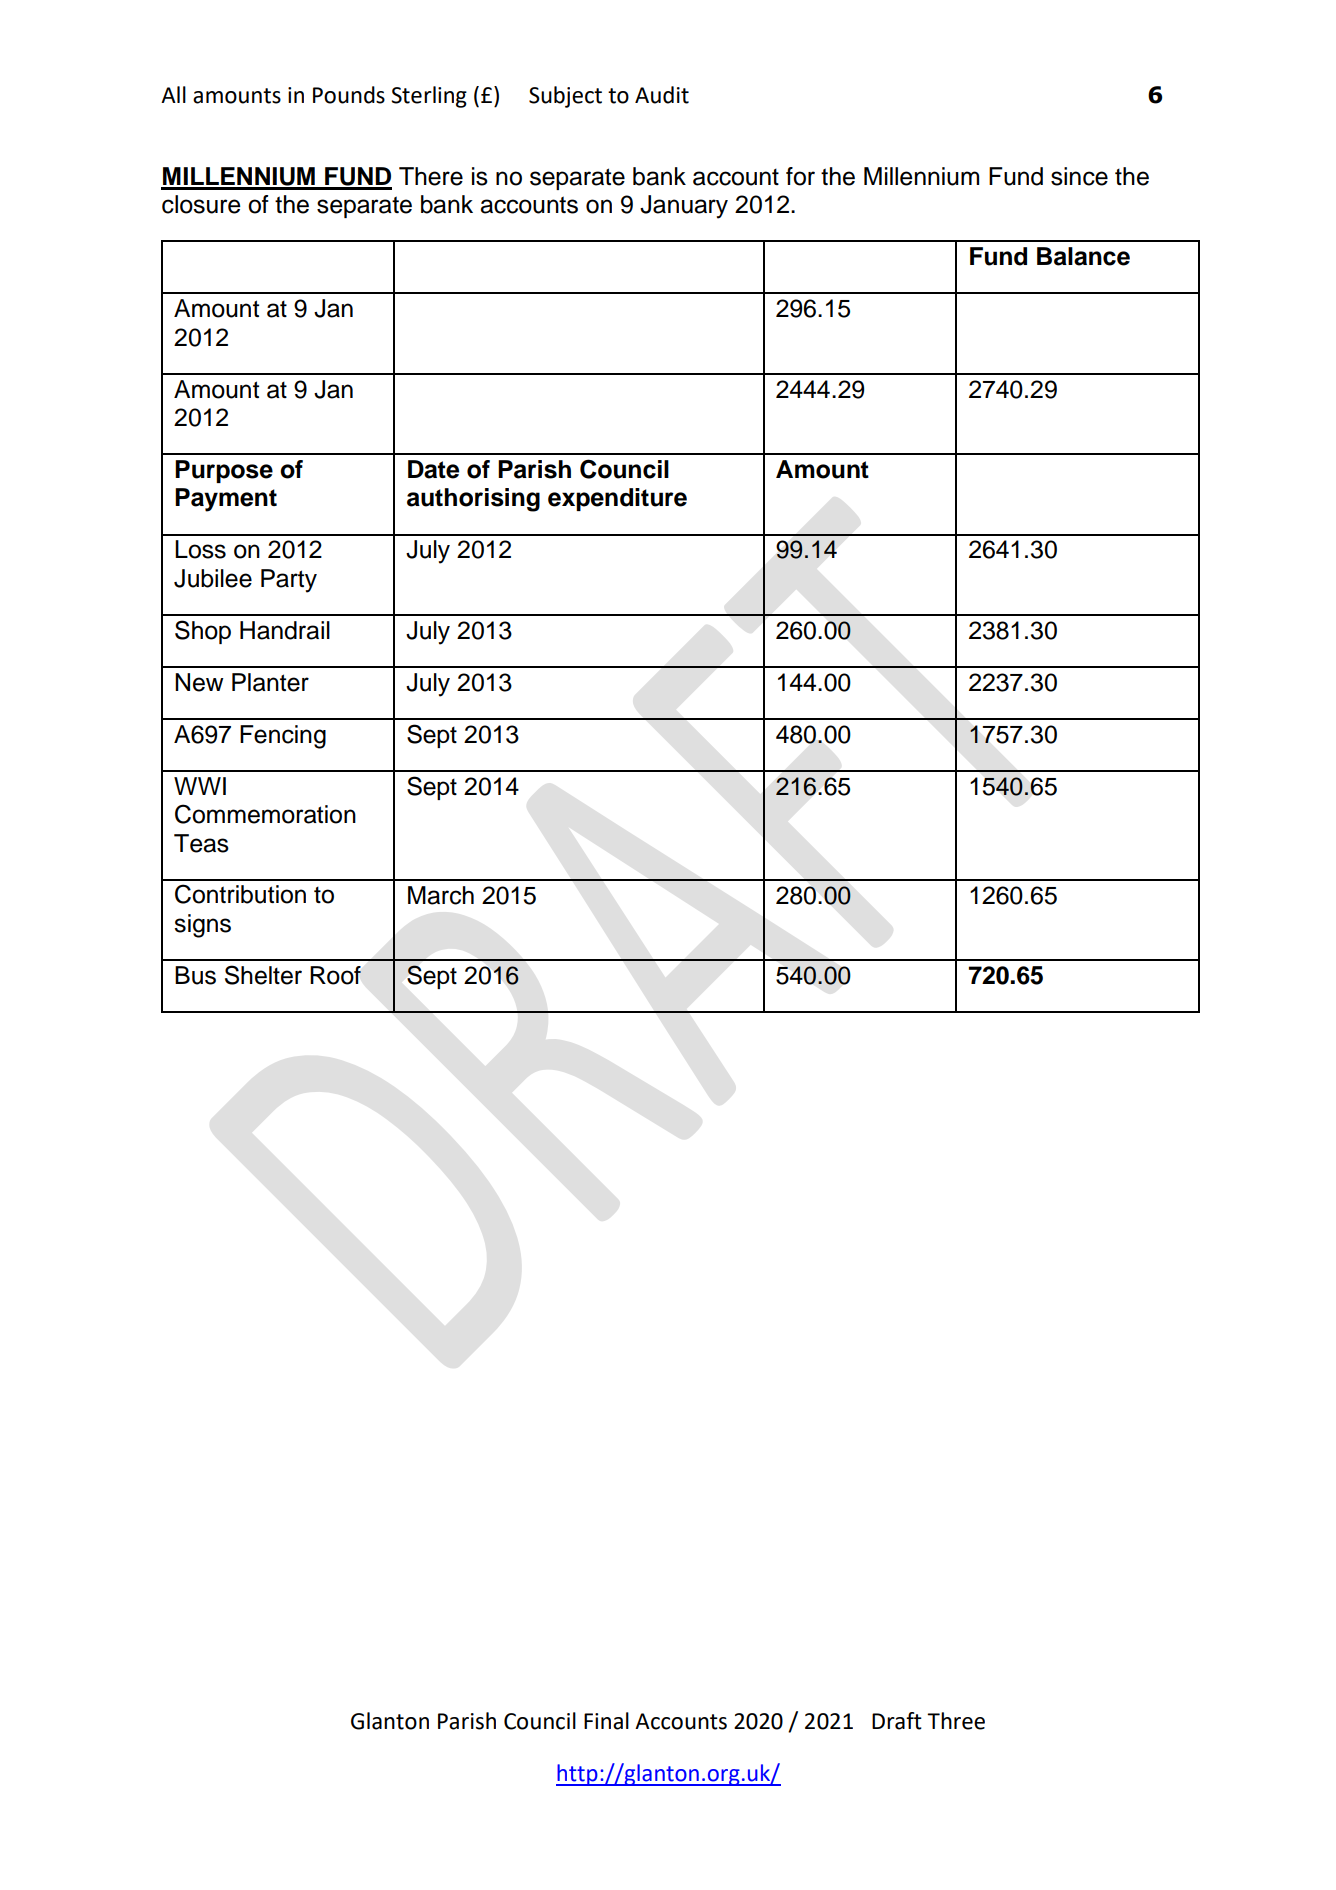 The height and width of the document is (1890, 1336). What do you see at coordinates (240, 894) in the document?
I see `Contribution` at bounding box center [240, 894].
